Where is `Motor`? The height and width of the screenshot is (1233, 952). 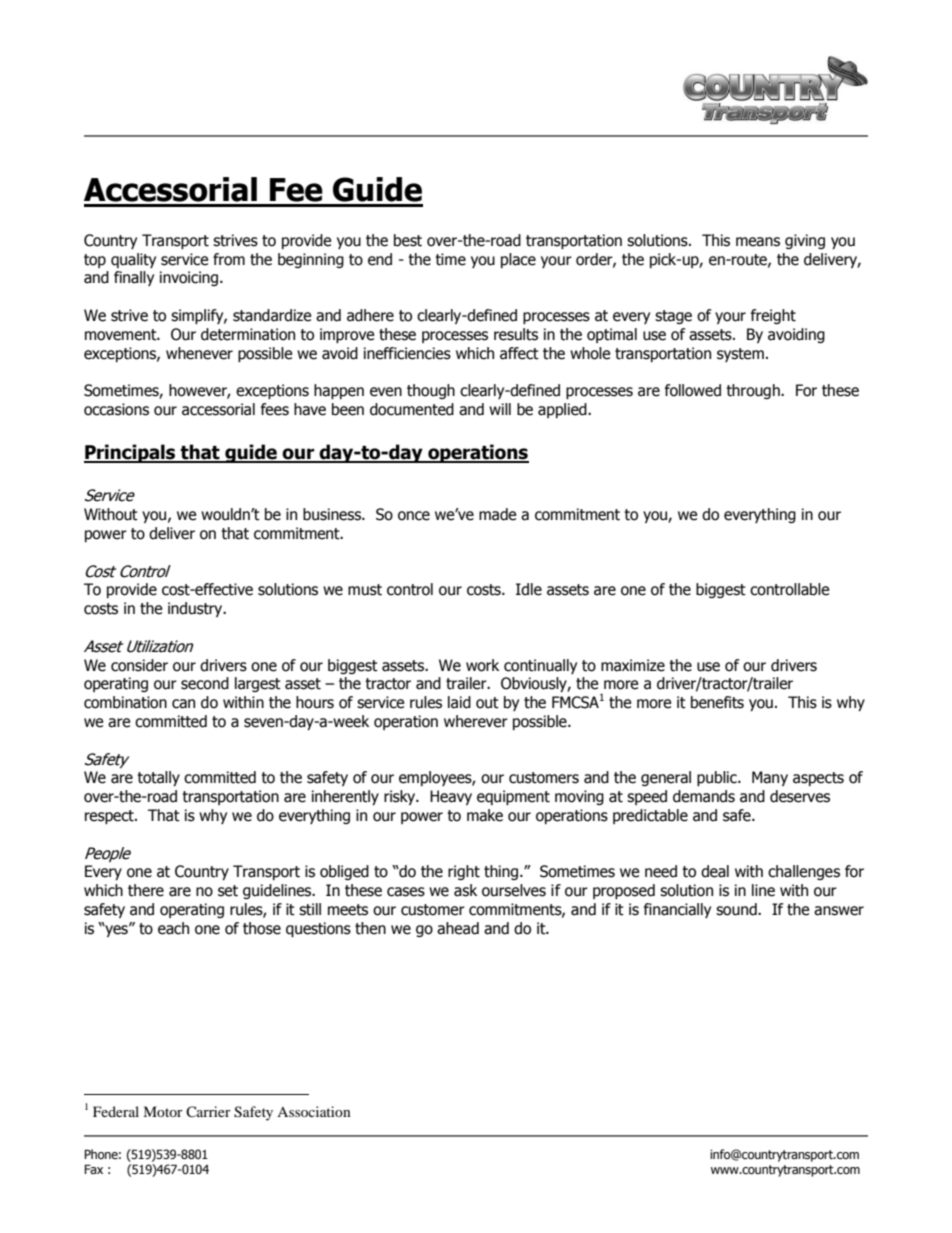 Motor is located at coordinates (163, 1111).
